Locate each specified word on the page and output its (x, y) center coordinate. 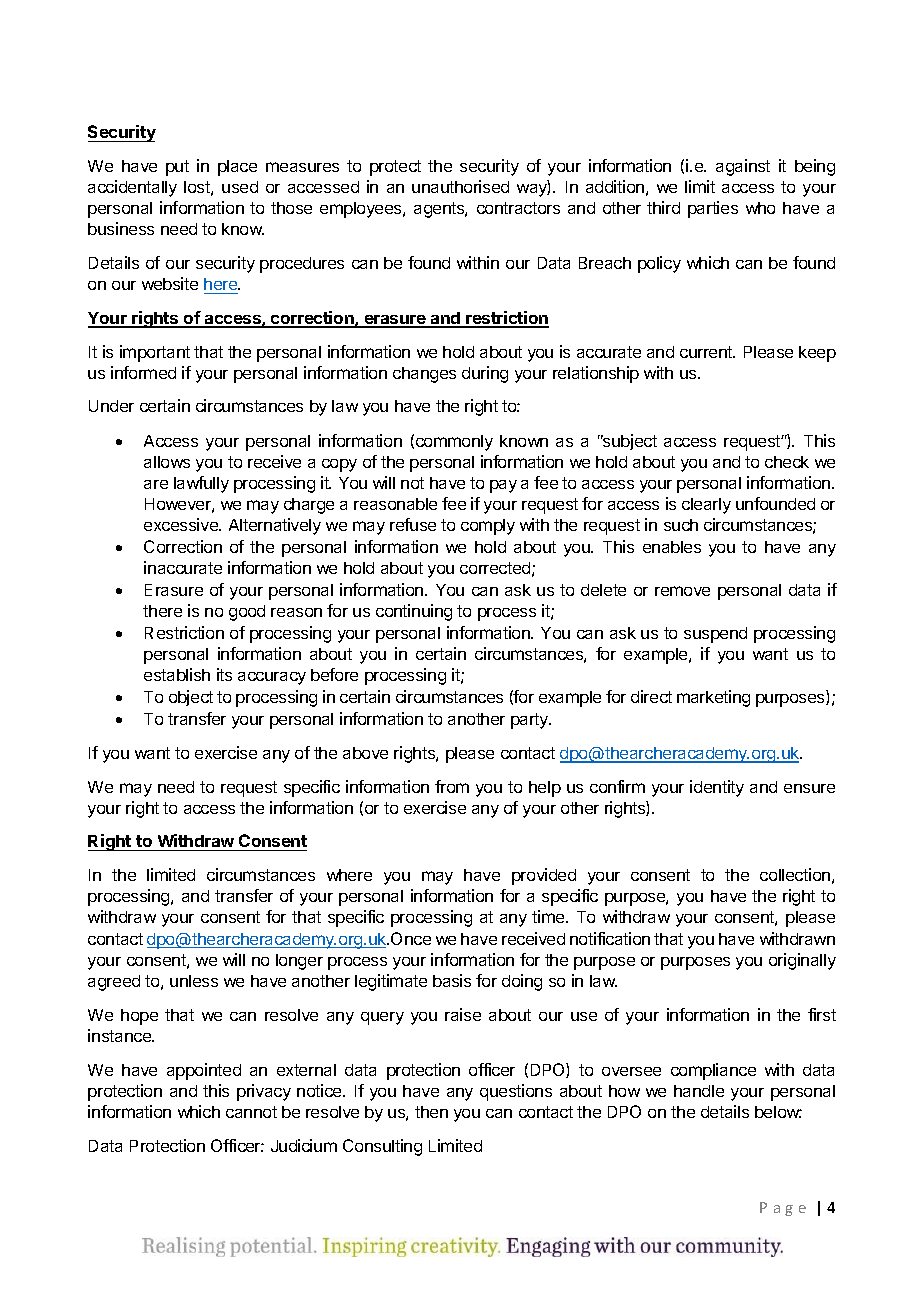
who (760, 208)
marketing (713, 698)
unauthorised (460, 186)
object (191, 698)
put (177, 168)
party (531, 721)
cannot (251, 1112)
